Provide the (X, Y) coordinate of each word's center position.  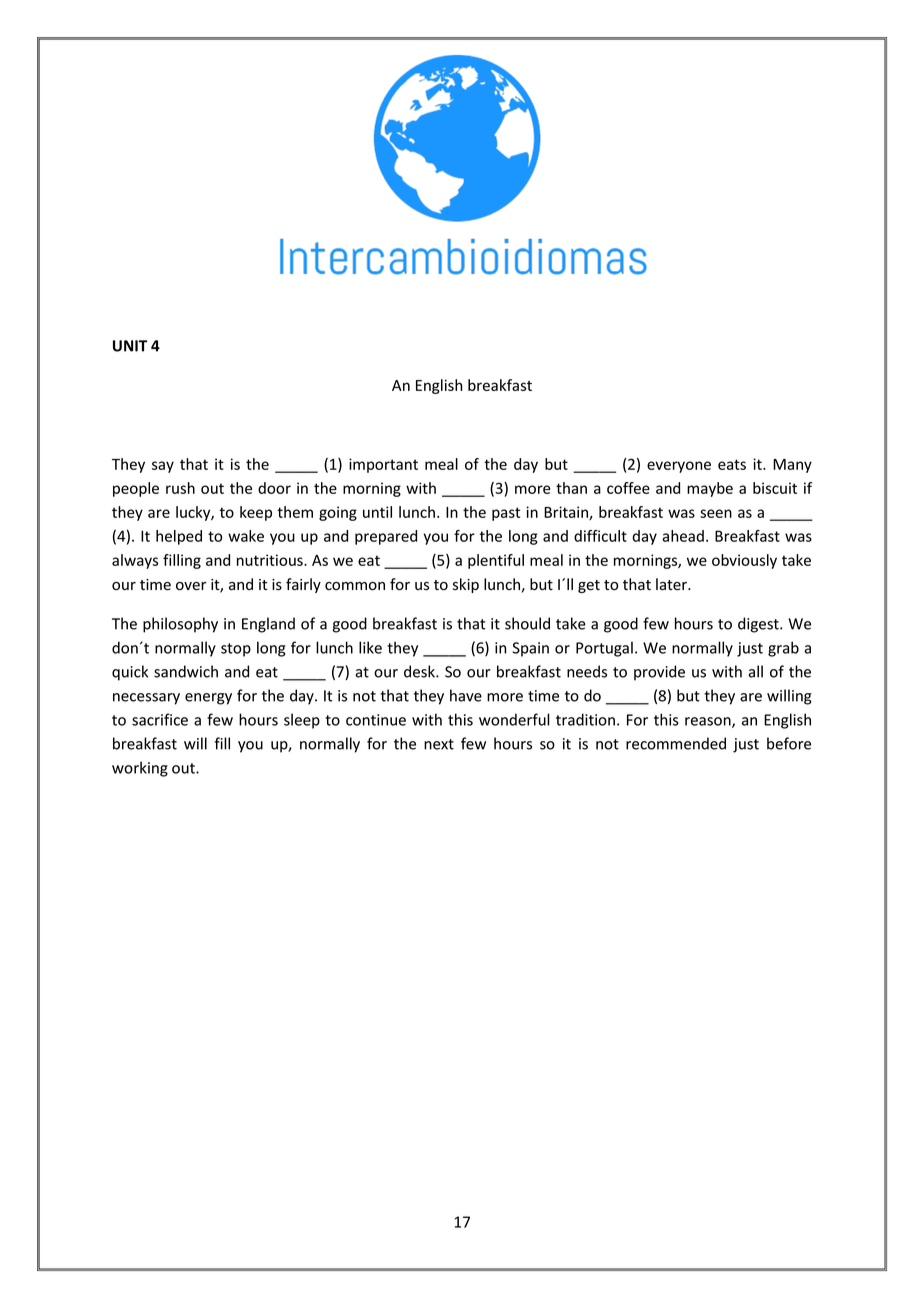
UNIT (130, 346)
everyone (679, 467)
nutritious (271, 560)
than (571, 488)
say (163, 467)
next (439, 744)
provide (659, 673)
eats (732, 464)
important (383, 465)
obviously (744, 561)
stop (236, 650)
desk (420, 671)
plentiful (496, 561)
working (140, 769)
